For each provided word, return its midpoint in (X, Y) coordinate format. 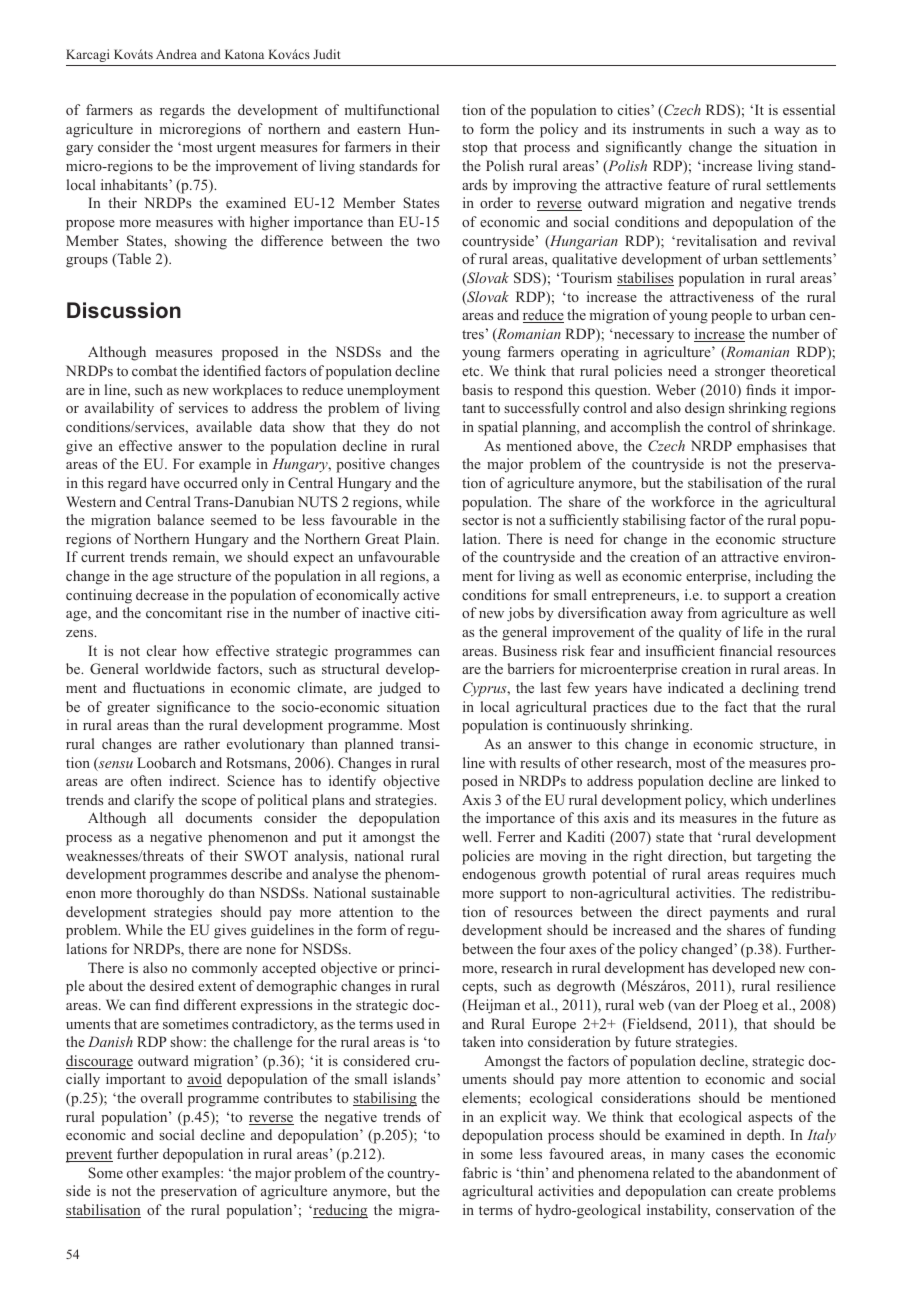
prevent (89, 1156)
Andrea (176, 54)
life (753, 631)
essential (809, 109)
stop (474, 149)
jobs (520, 614)
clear (162, 650)
